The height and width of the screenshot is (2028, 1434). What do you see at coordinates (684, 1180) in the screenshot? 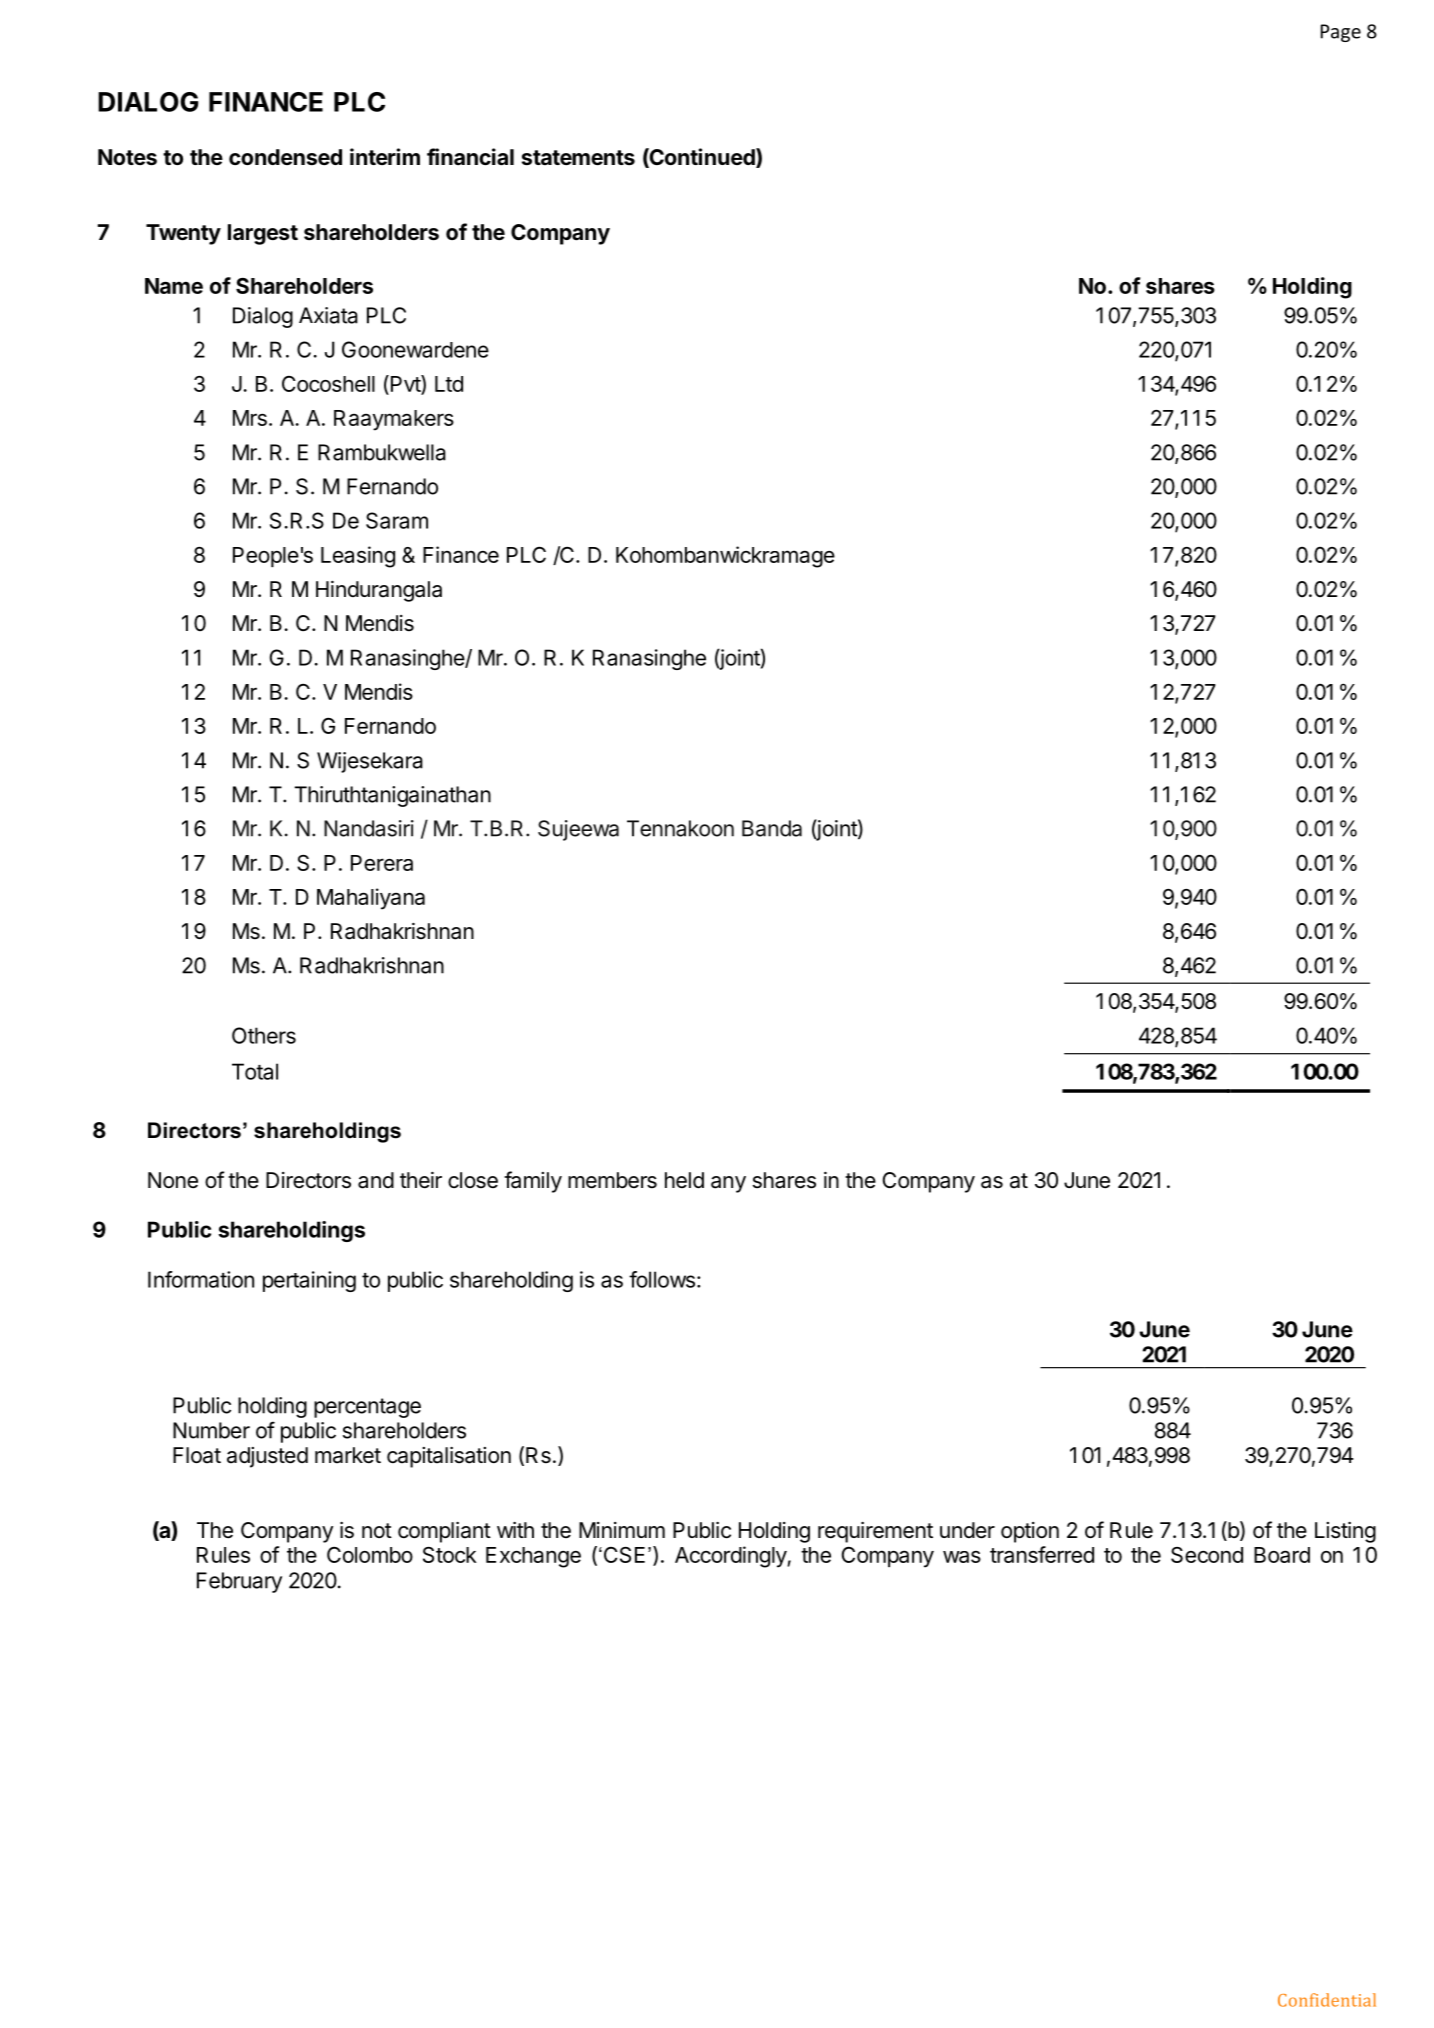
I see `held` at bounding box center [684, 1180].
